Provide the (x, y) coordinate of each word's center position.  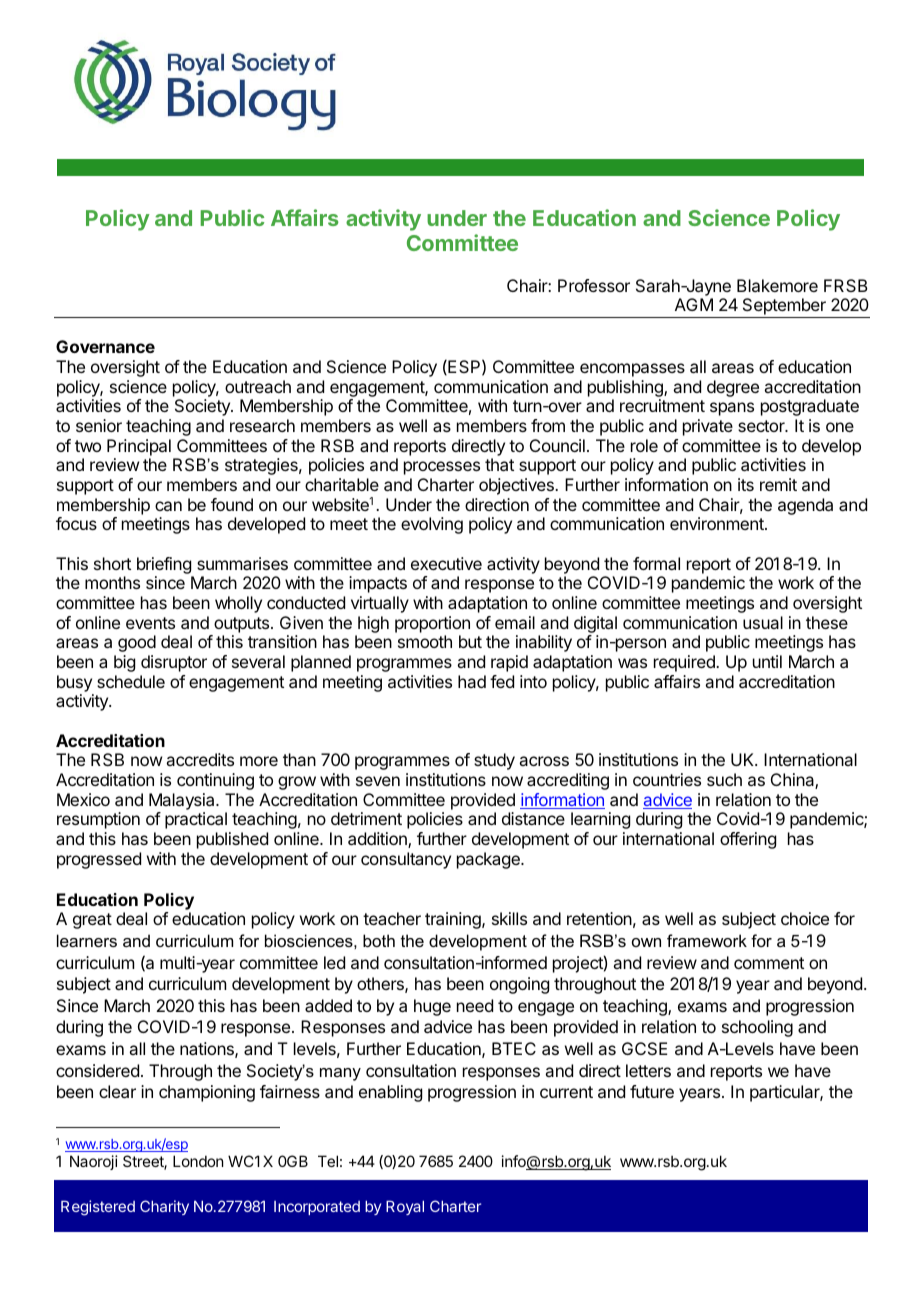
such (724, 779)
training (454, 920)
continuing (215, 781)
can (168, 506)
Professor (594, 285)
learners (87, 940)
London (198, 1161)
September (784, 308)
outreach (258, 386)
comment (769, 963)
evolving (432, 525)
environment (718, 523)
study (494, 761)
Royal (405, 1207)
